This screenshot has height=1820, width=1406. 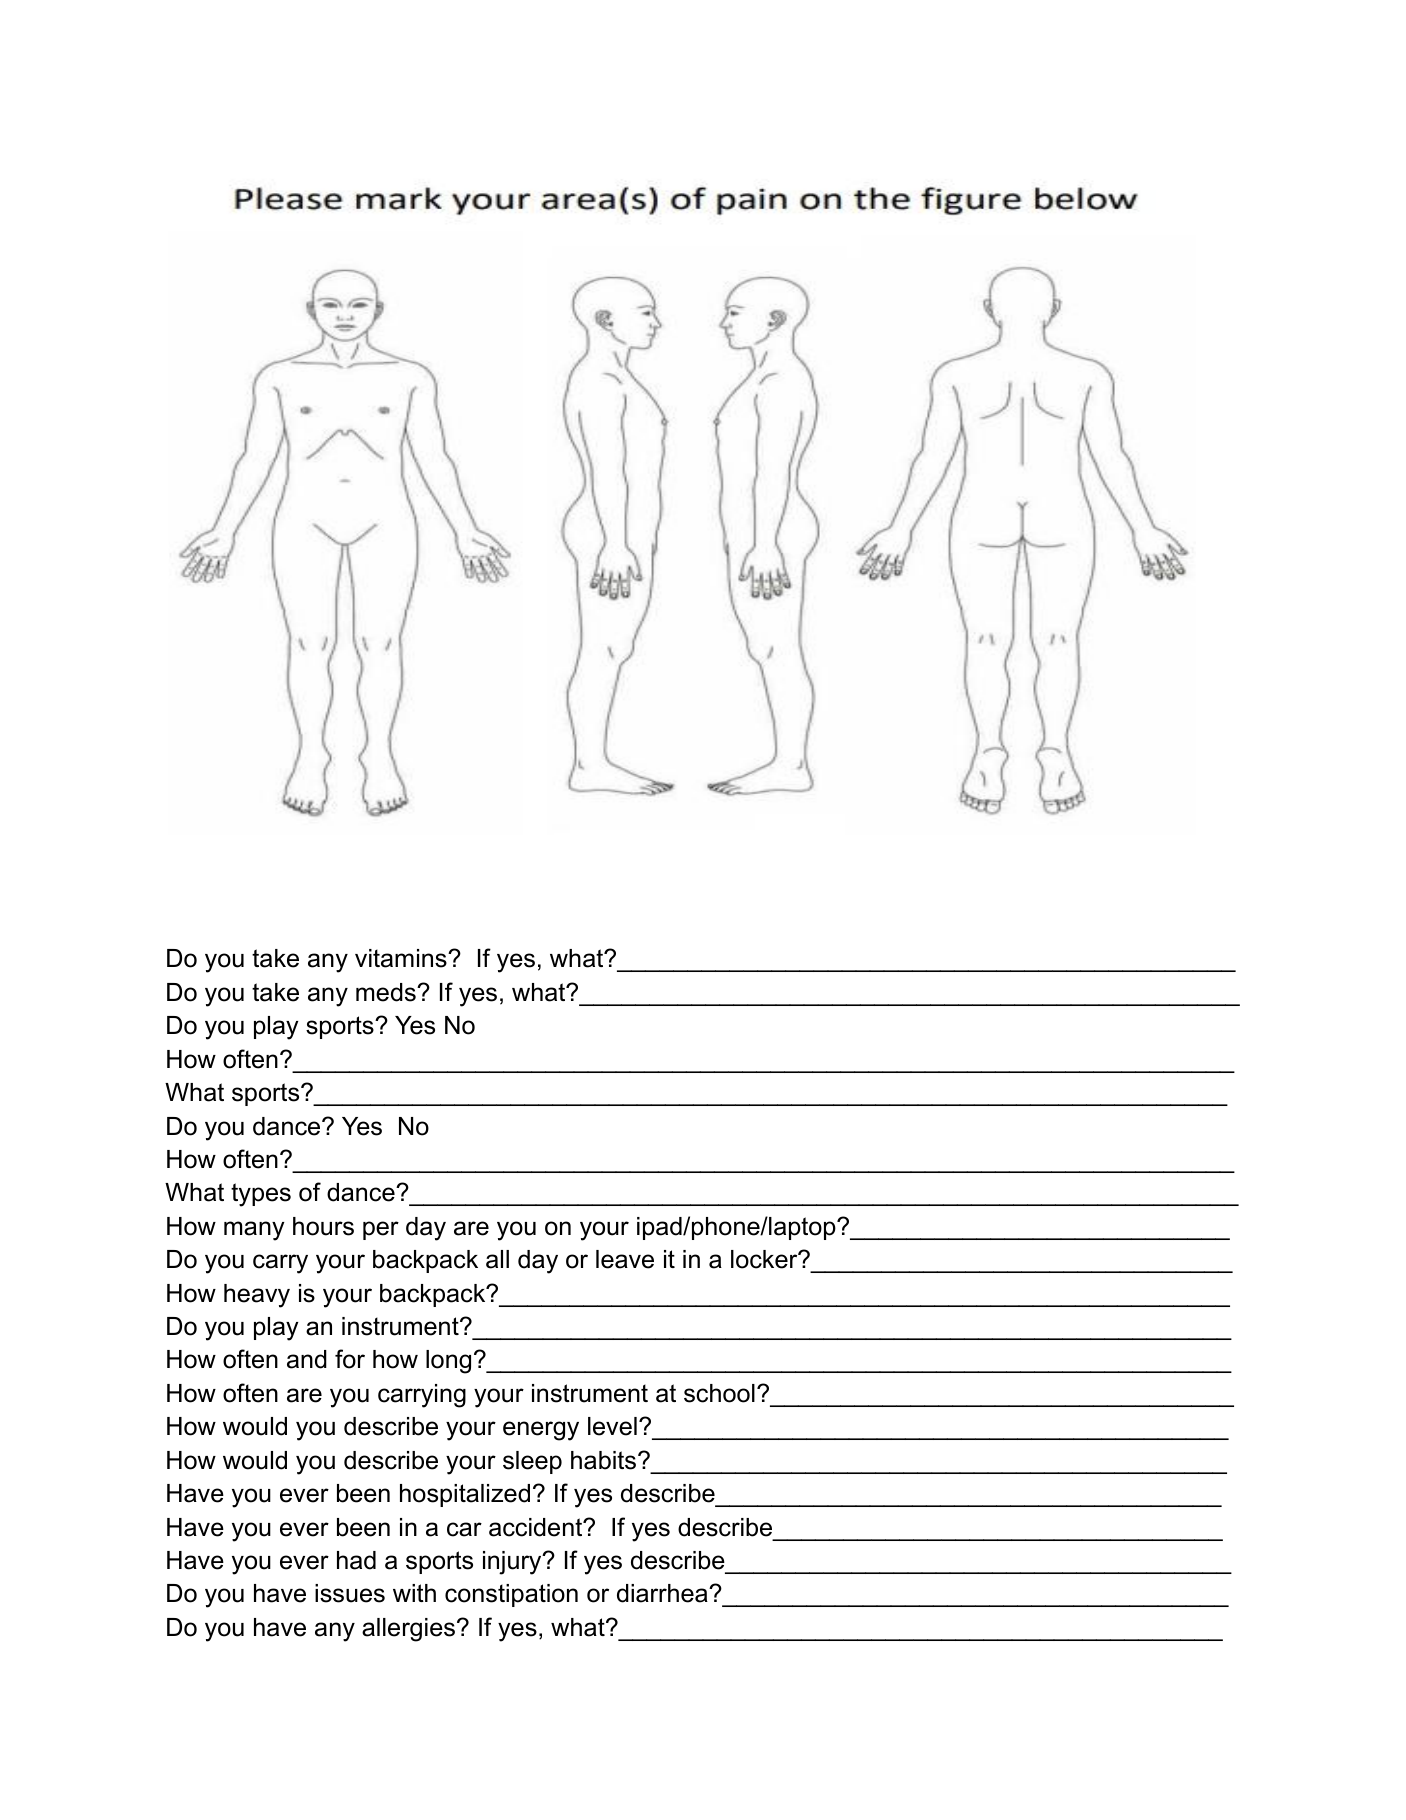 I want to click on issues, so click(x=350, y=1593).
